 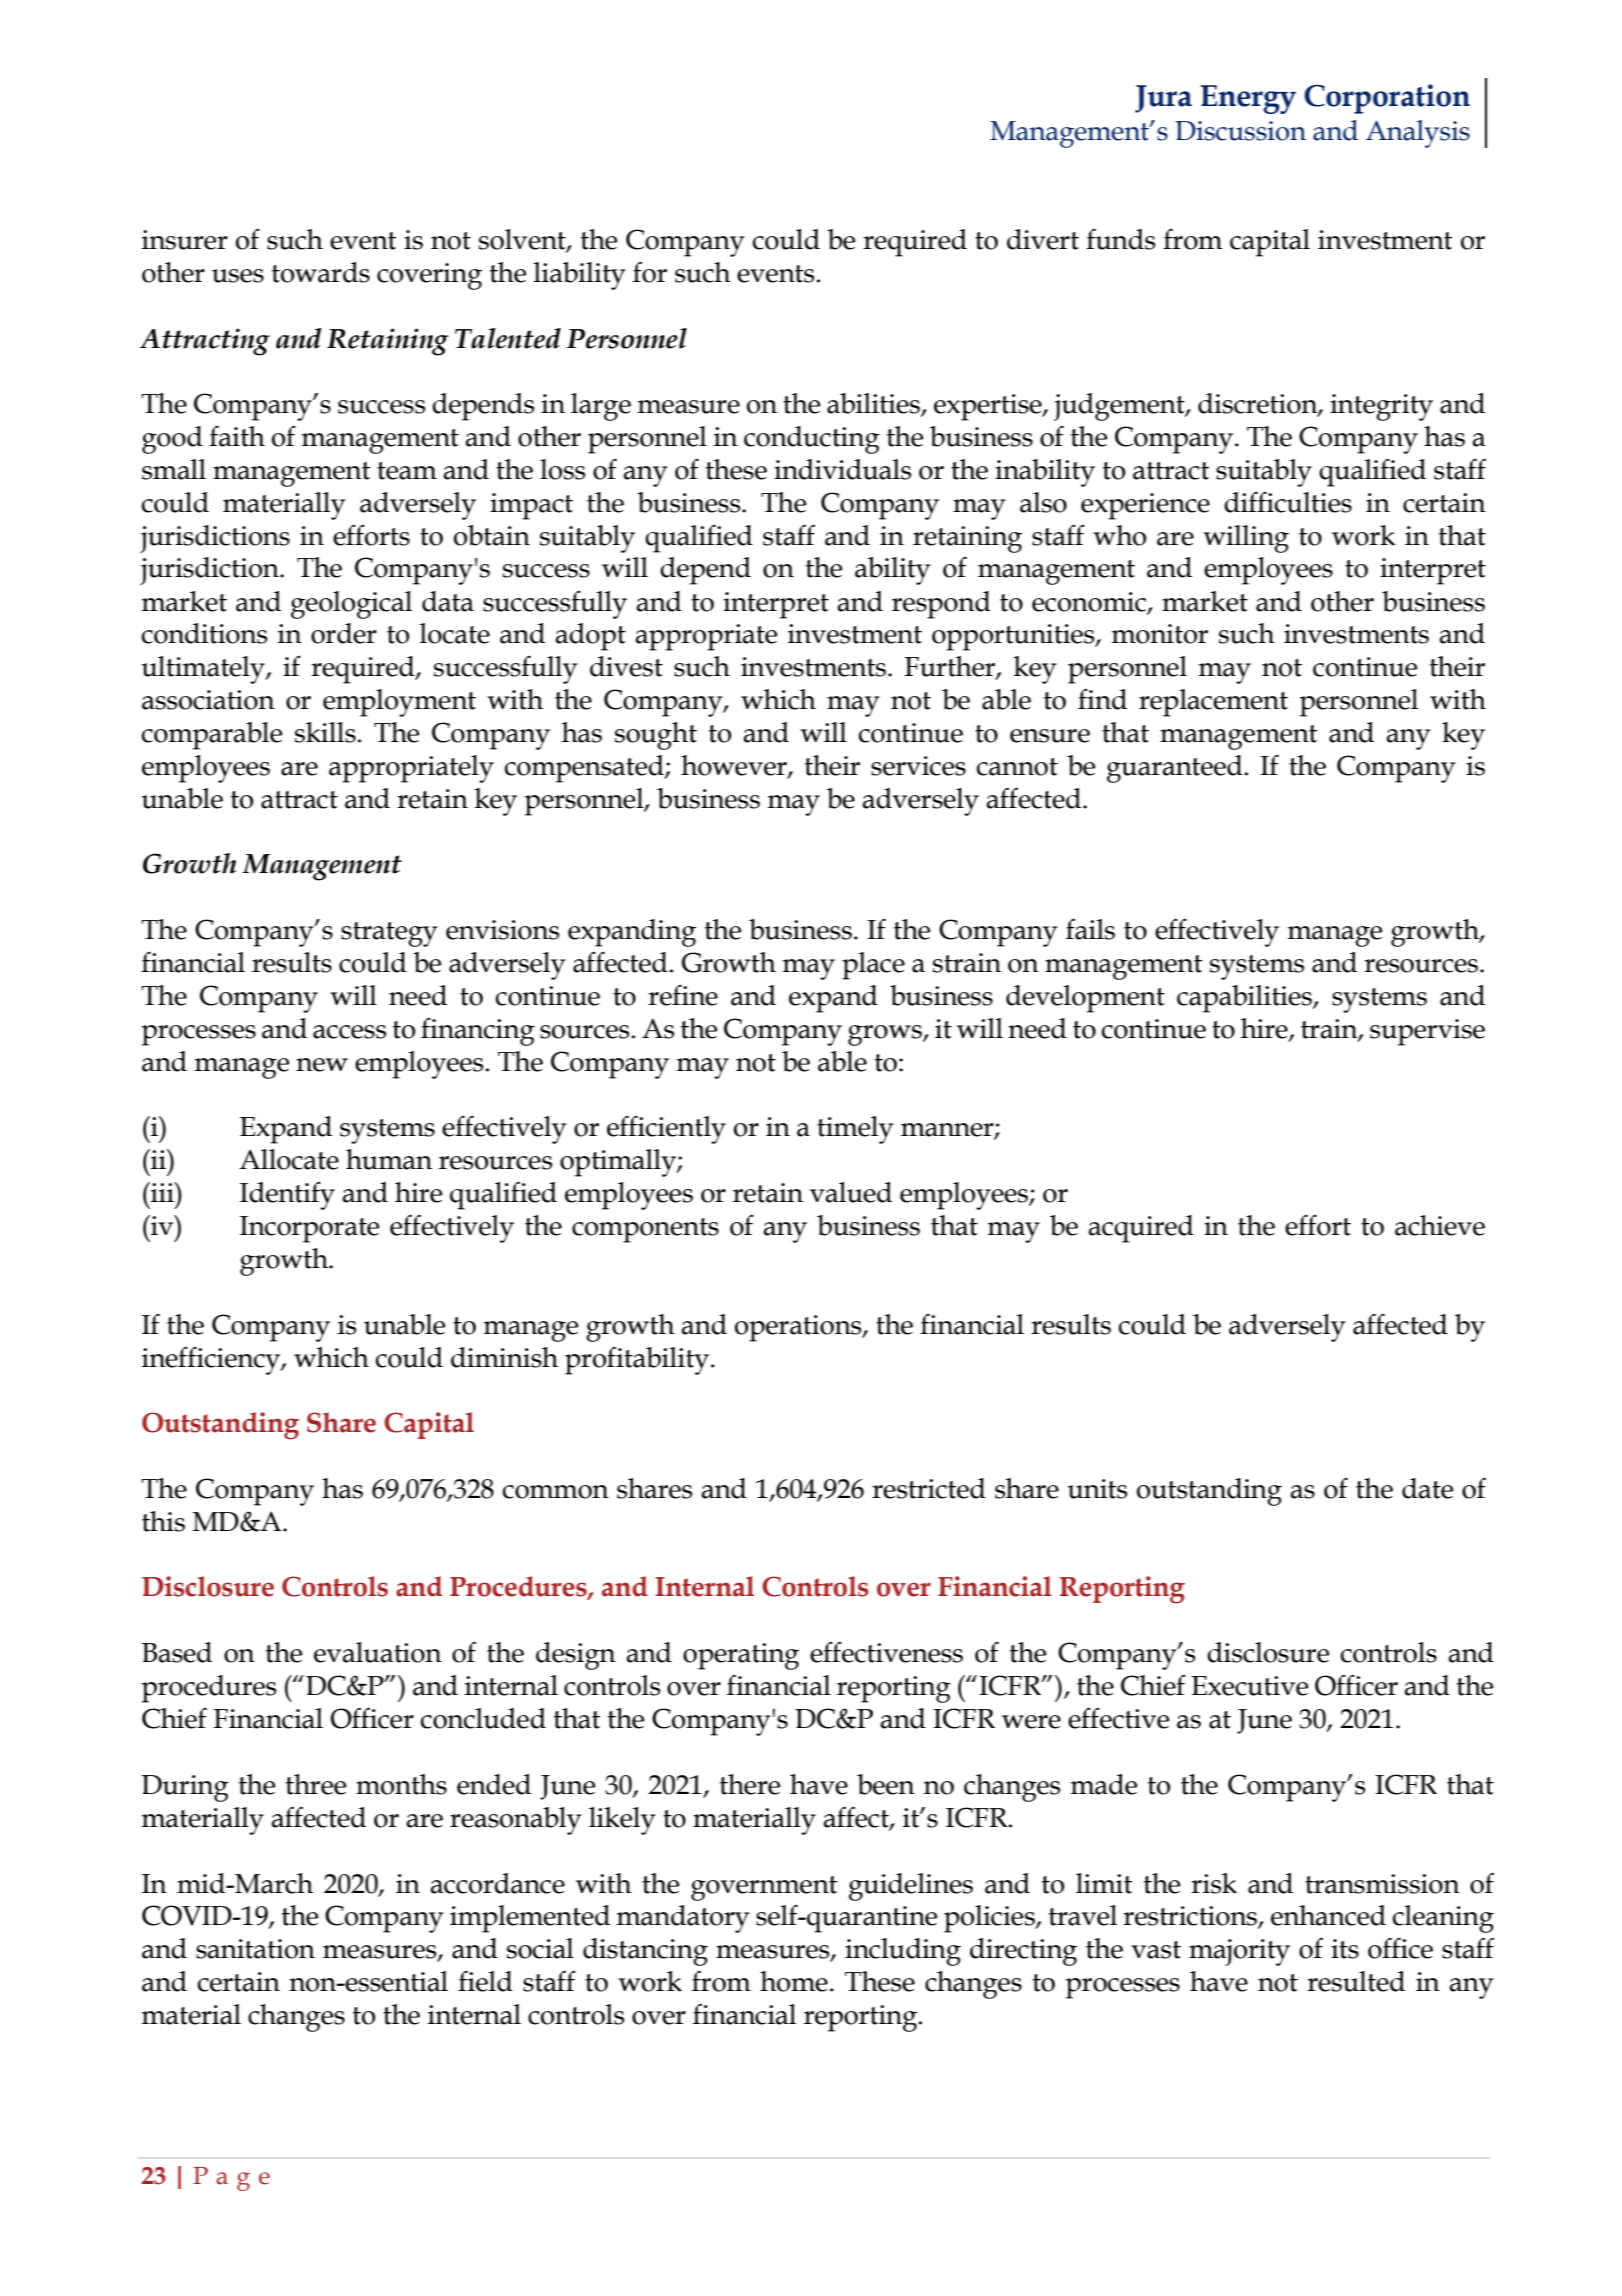 What do you see at coordinates (1043, 239) in the screenshot?
I see `divert` at bounding box center [1043, 239].
